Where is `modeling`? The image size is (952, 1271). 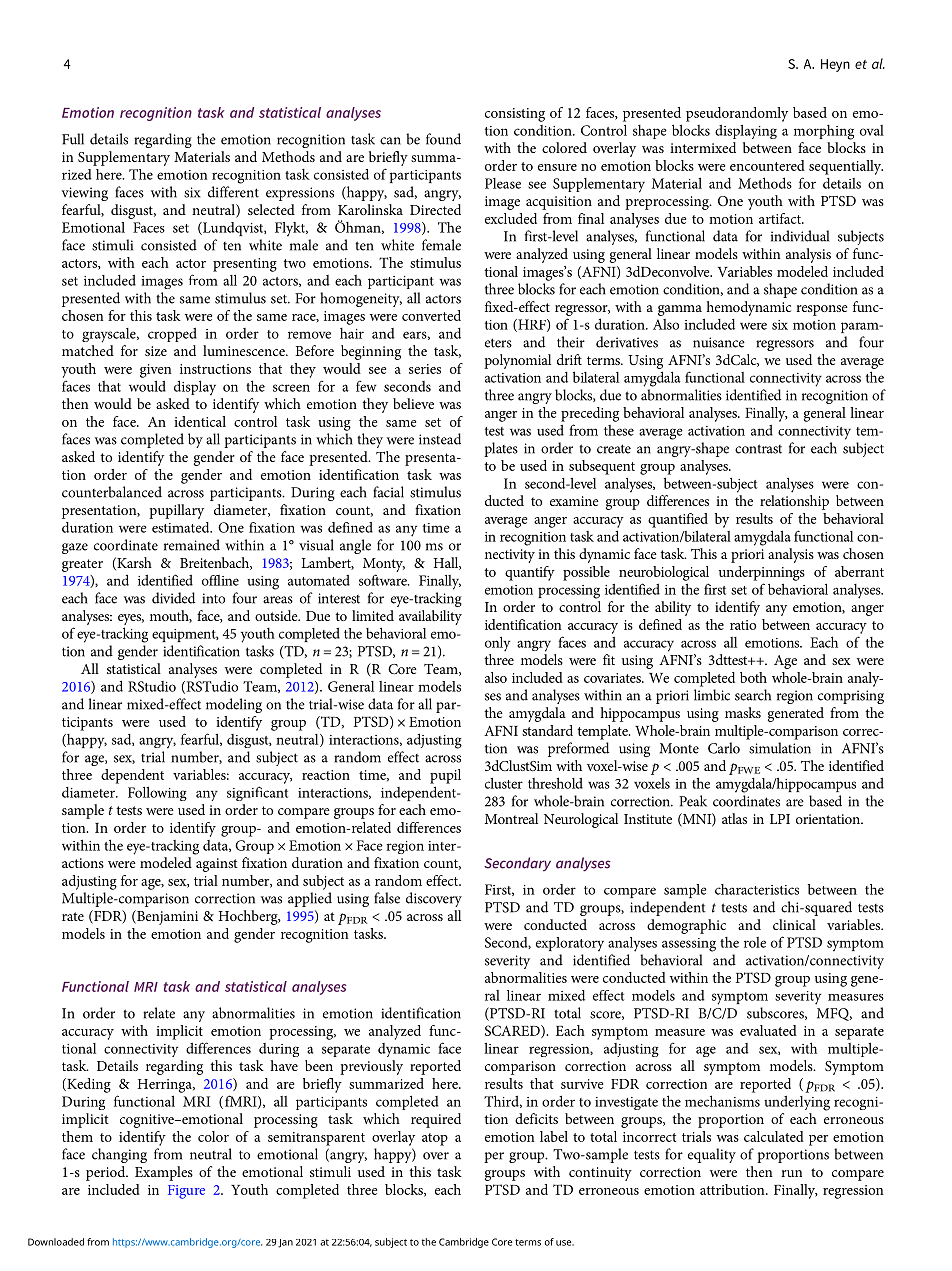
modeling is located at coordinates (234, 705).
